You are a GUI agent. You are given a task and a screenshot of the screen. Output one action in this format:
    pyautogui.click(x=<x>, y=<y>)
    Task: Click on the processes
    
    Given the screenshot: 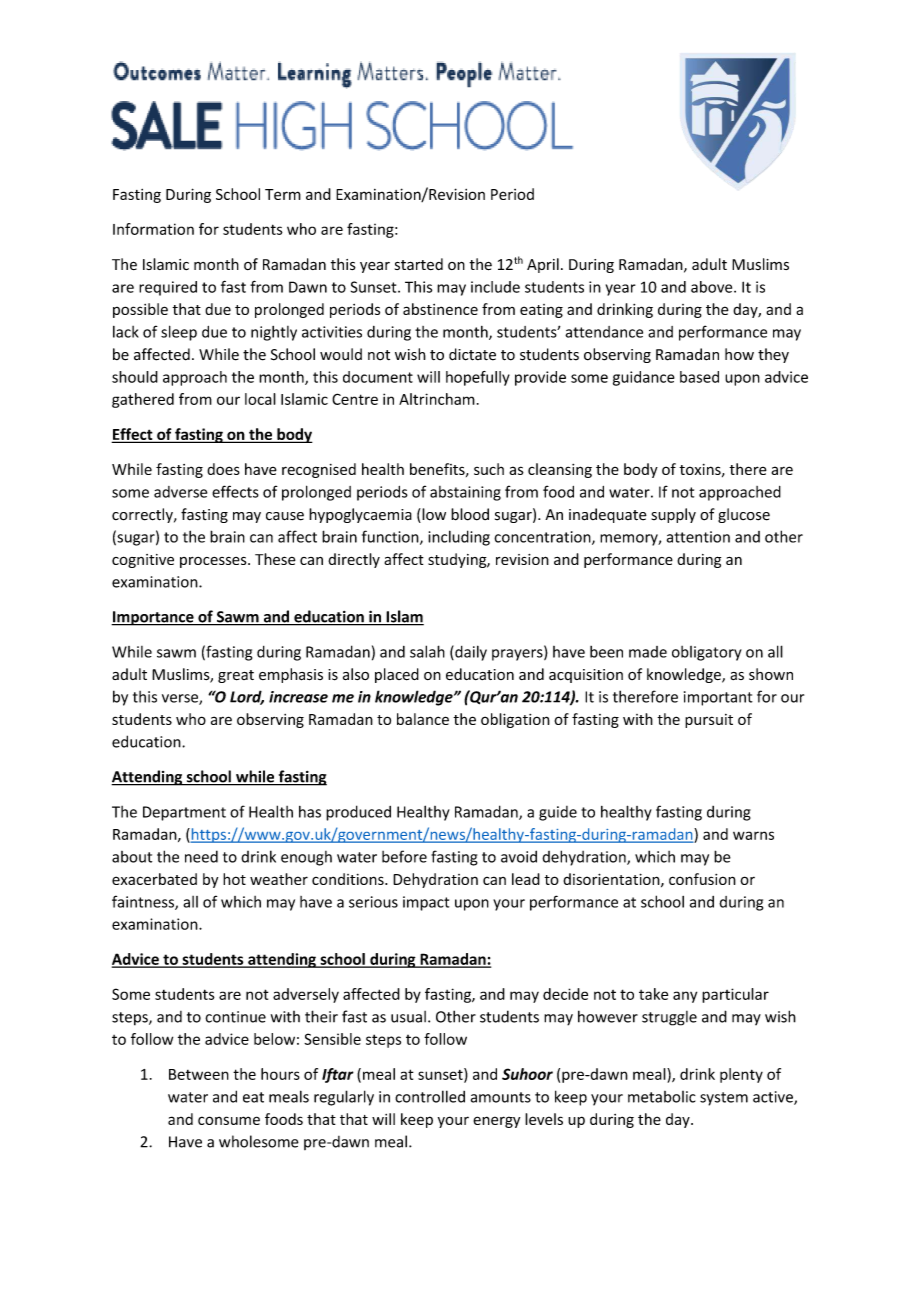 What is the action you would take?
    pyautogui.click(x=214, y=562)
